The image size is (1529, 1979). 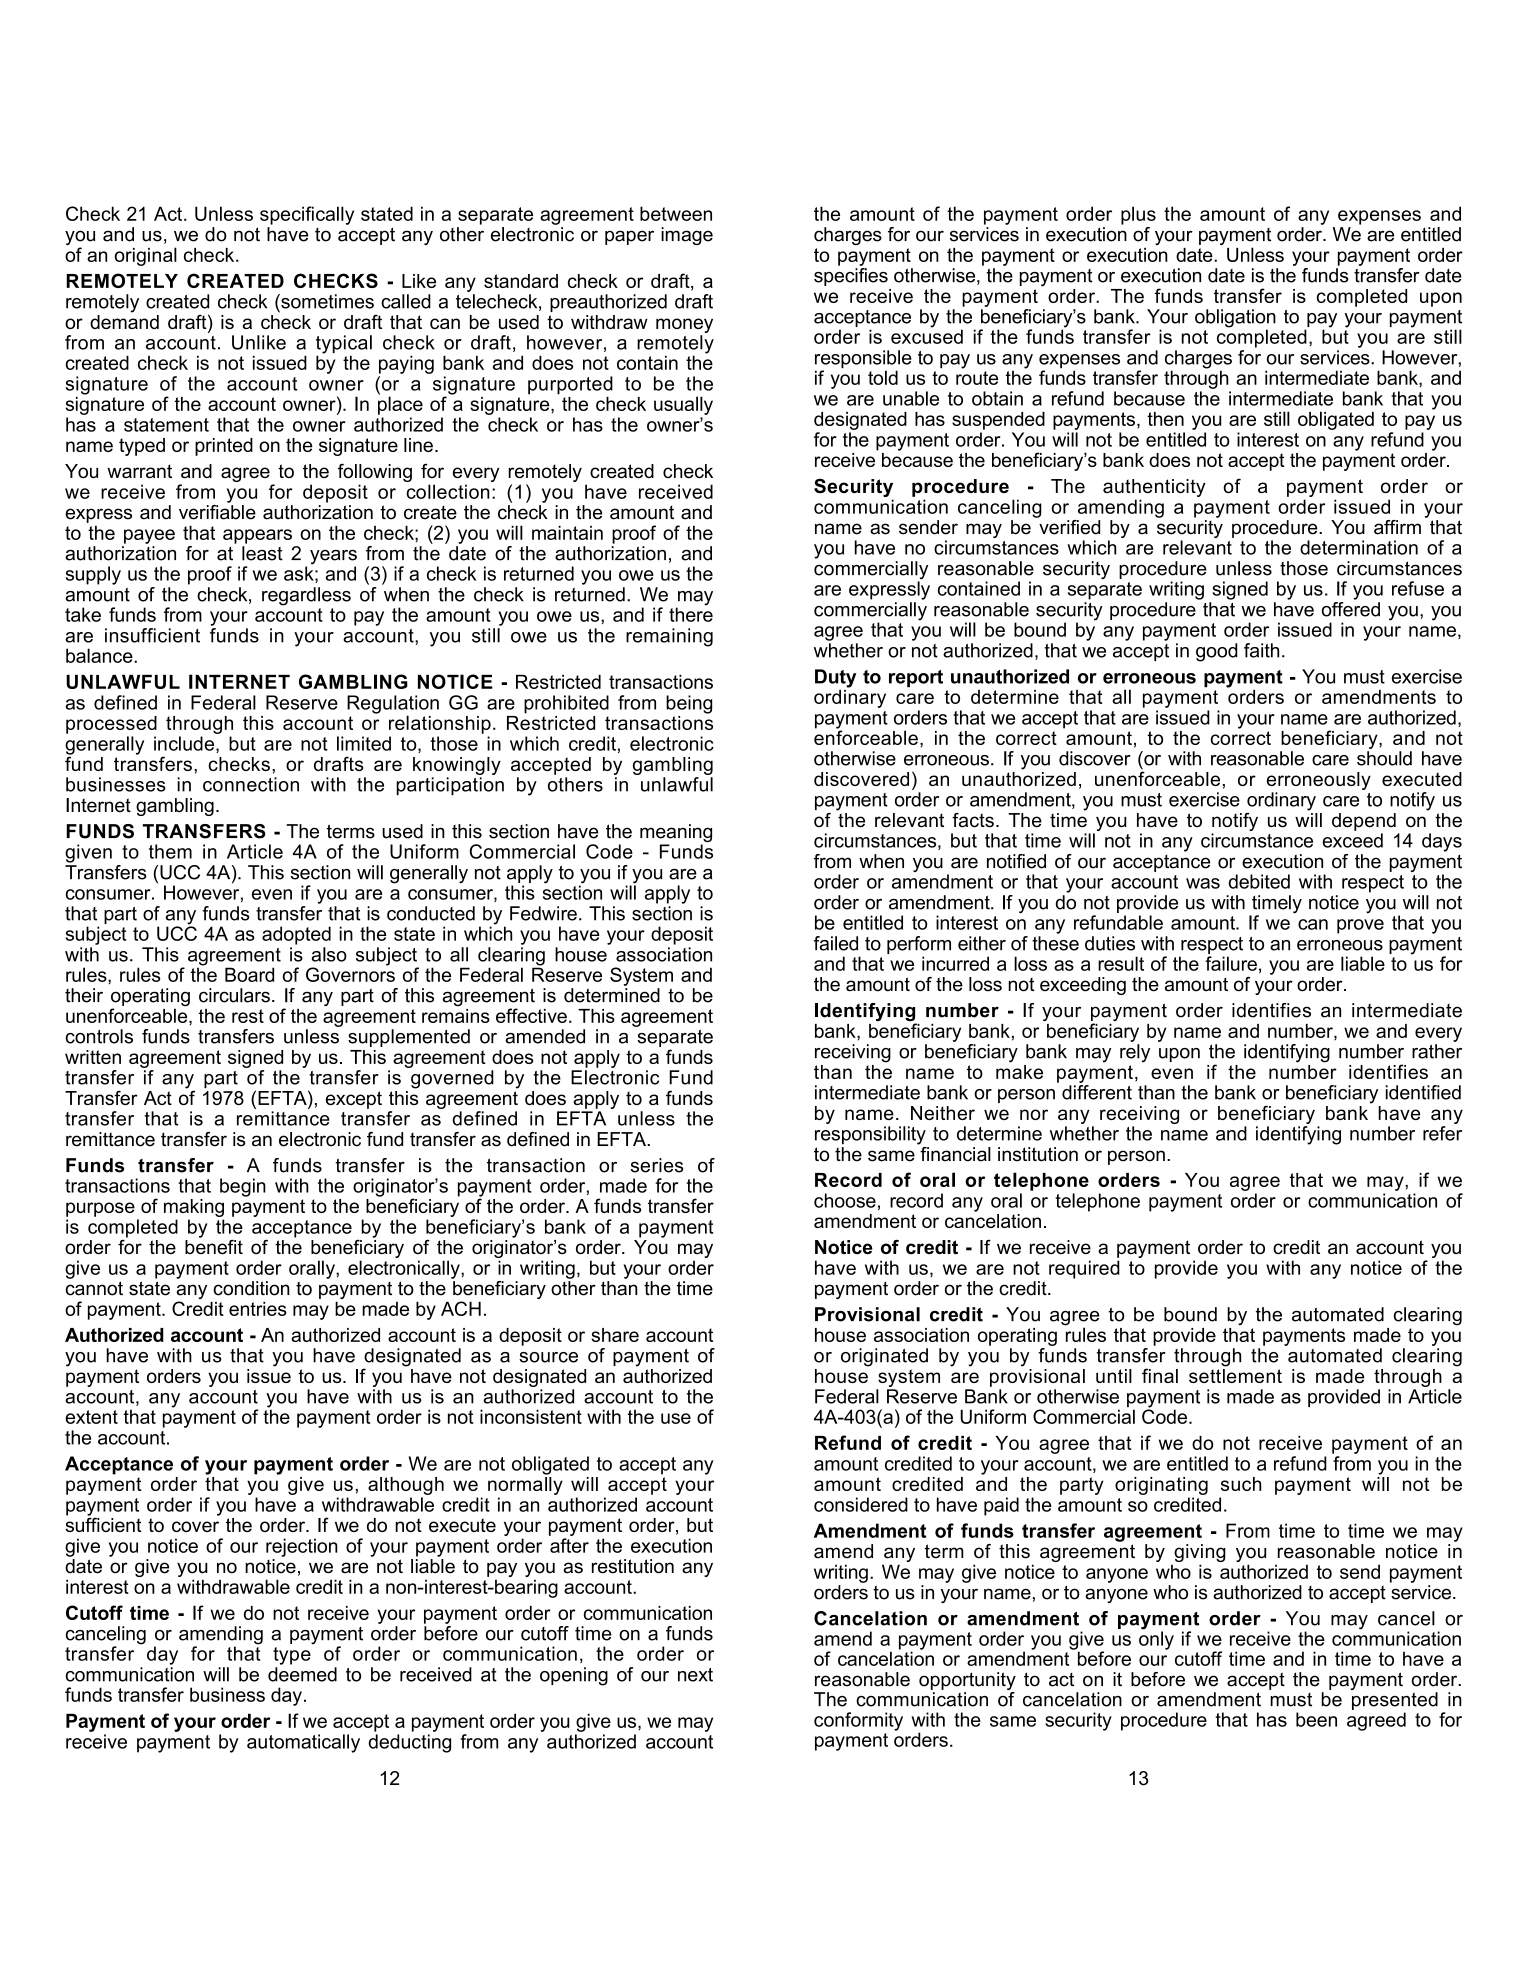 What do you see at coordinates (687, 236) in the image?
I see `image` at bounding box center [687, 236].
